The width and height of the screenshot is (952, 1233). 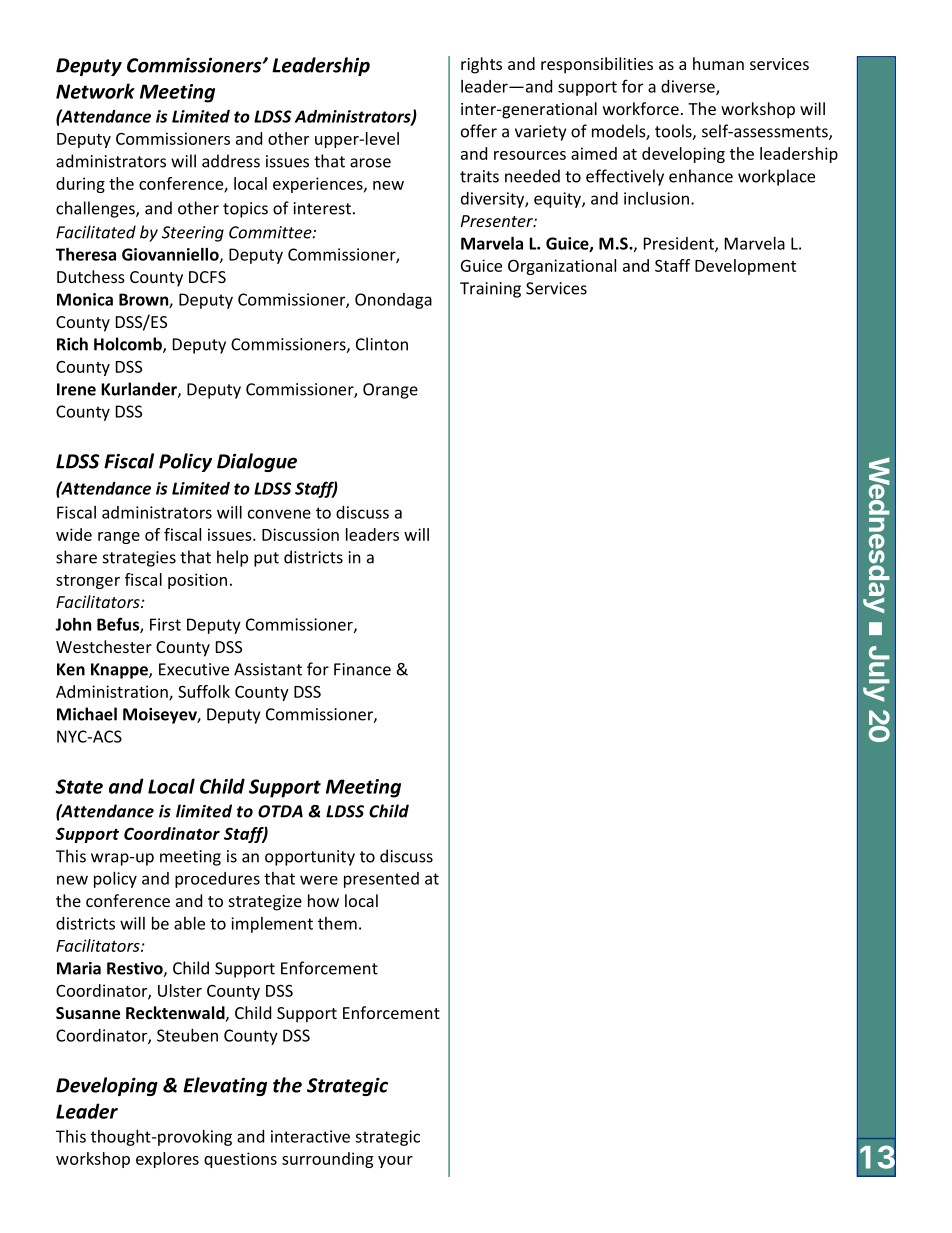 What do you see at coordinates (689, 87) in the screenshot?
I see `diverse` at bounding box center [689, 87].
